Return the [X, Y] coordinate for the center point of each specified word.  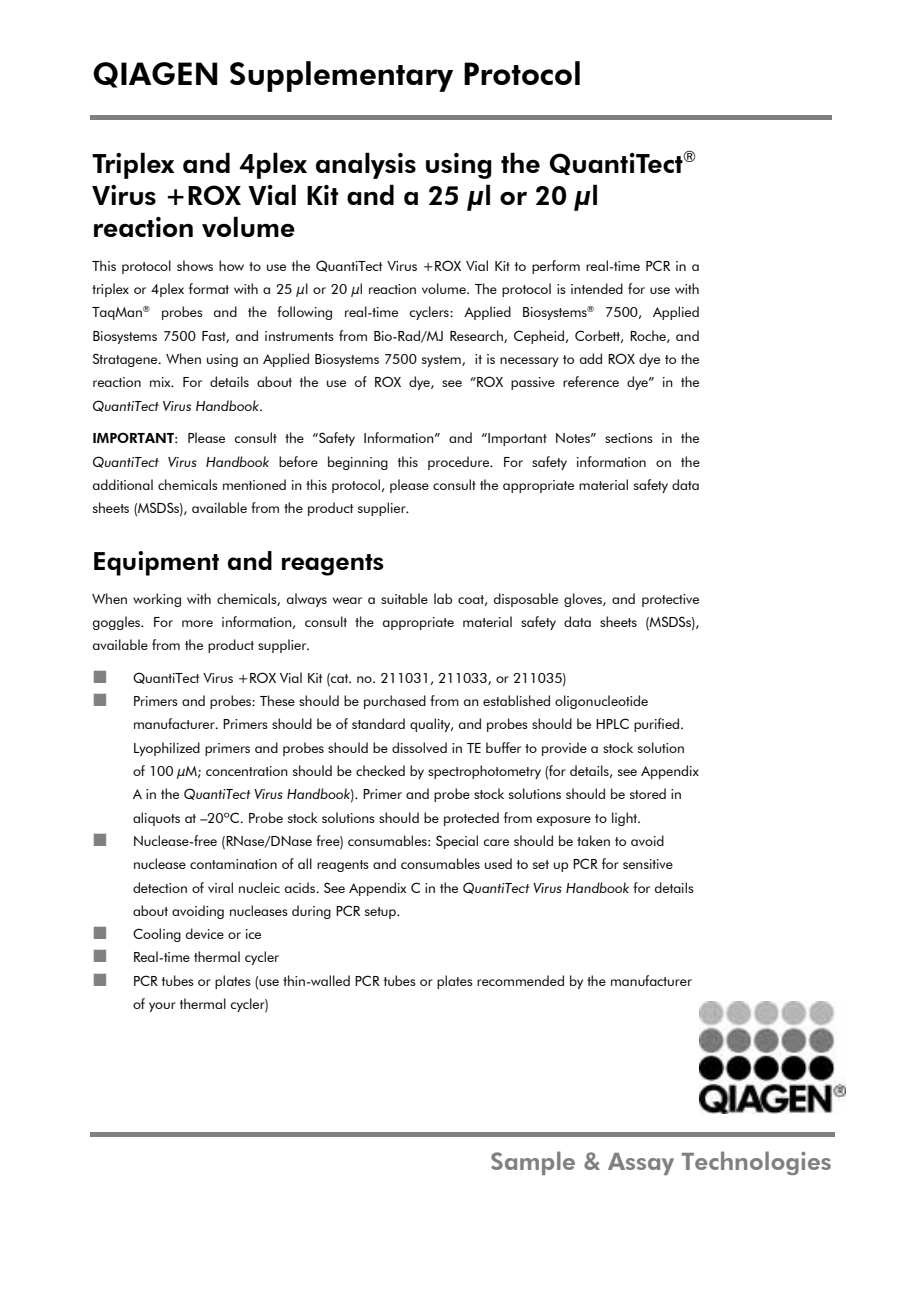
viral [220, 887]
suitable [404, 598]
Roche [649, 336]
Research [477, 336]
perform [556, 267]
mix [161, 382]
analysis [366, 165]
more [197, 623]
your [162, 1007]
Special [457, 842]
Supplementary [341, 76]
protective [670, 600]
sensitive [648, 864]
